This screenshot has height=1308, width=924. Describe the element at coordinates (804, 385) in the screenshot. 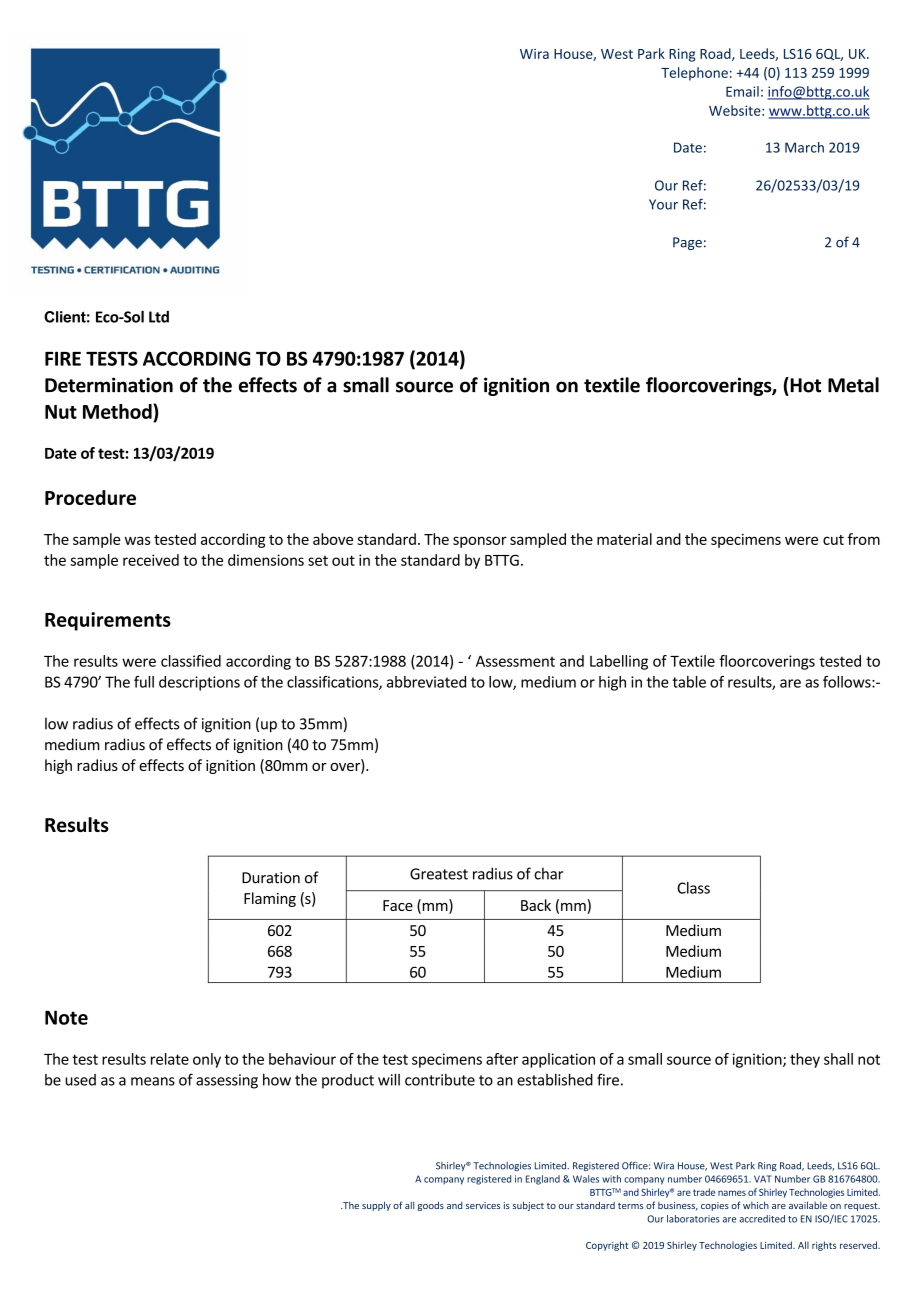

I see `Hot` at that location.
